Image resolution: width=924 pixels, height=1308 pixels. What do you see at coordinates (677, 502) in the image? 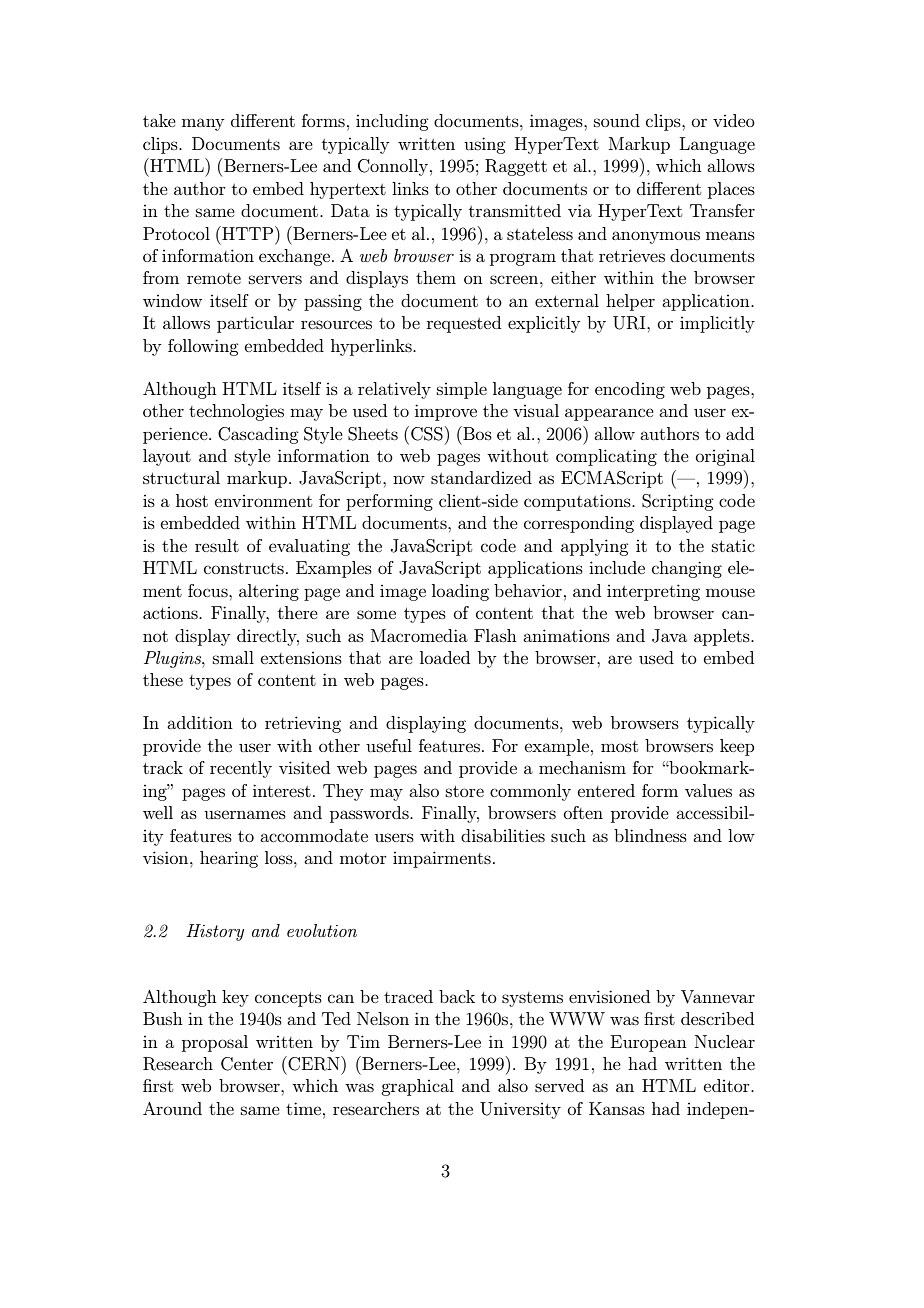
I see `Scripting` at bounding box center [677, 502].
